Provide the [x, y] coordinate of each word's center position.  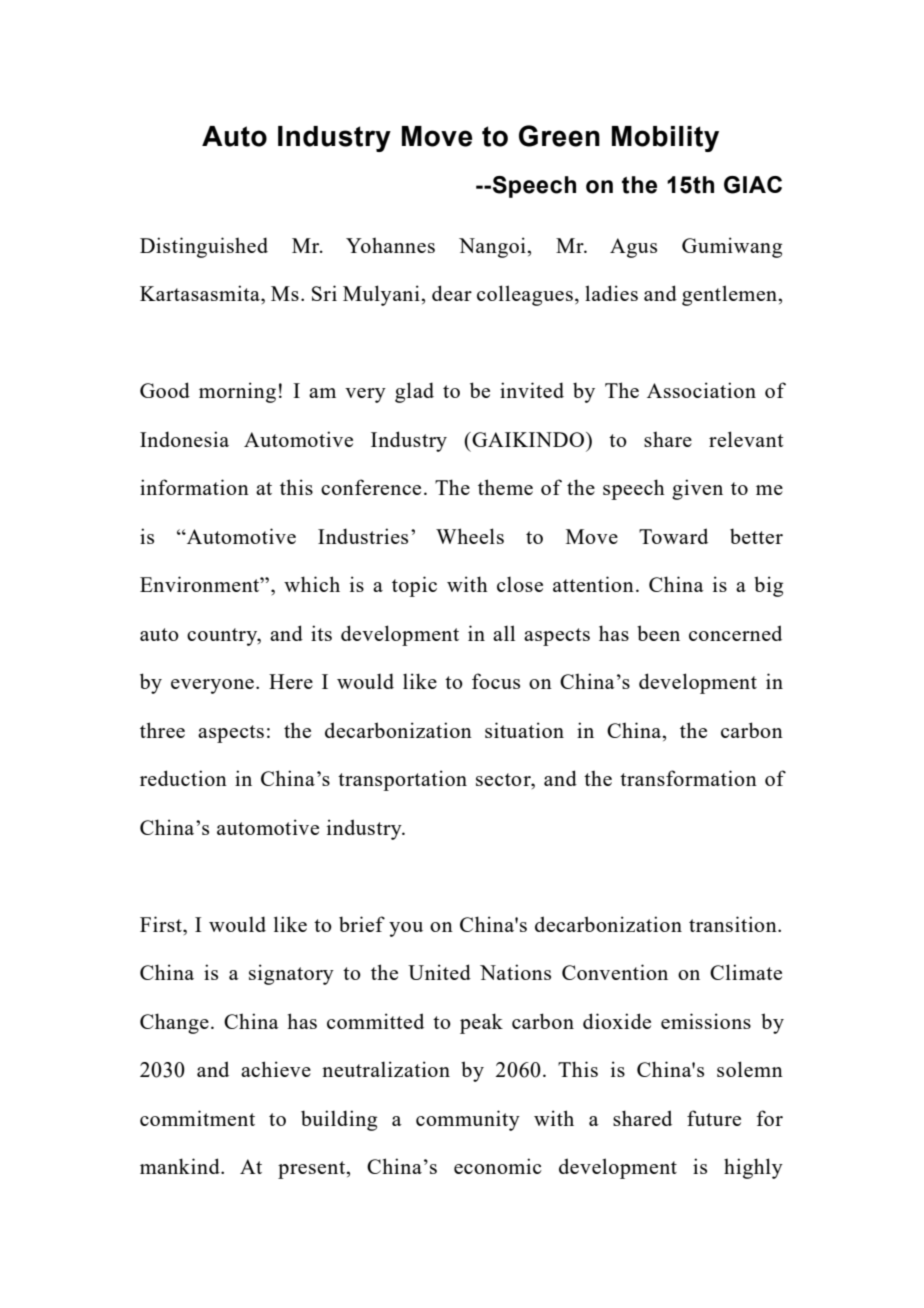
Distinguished [204, 247]
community [468, 1120]
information [194, 487]
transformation [688, 778]
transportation [402, 780]
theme [505, 487]
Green [559, 136]
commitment [197, 1118]
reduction [183, 778]
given [697, 489]
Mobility [665, 139]
